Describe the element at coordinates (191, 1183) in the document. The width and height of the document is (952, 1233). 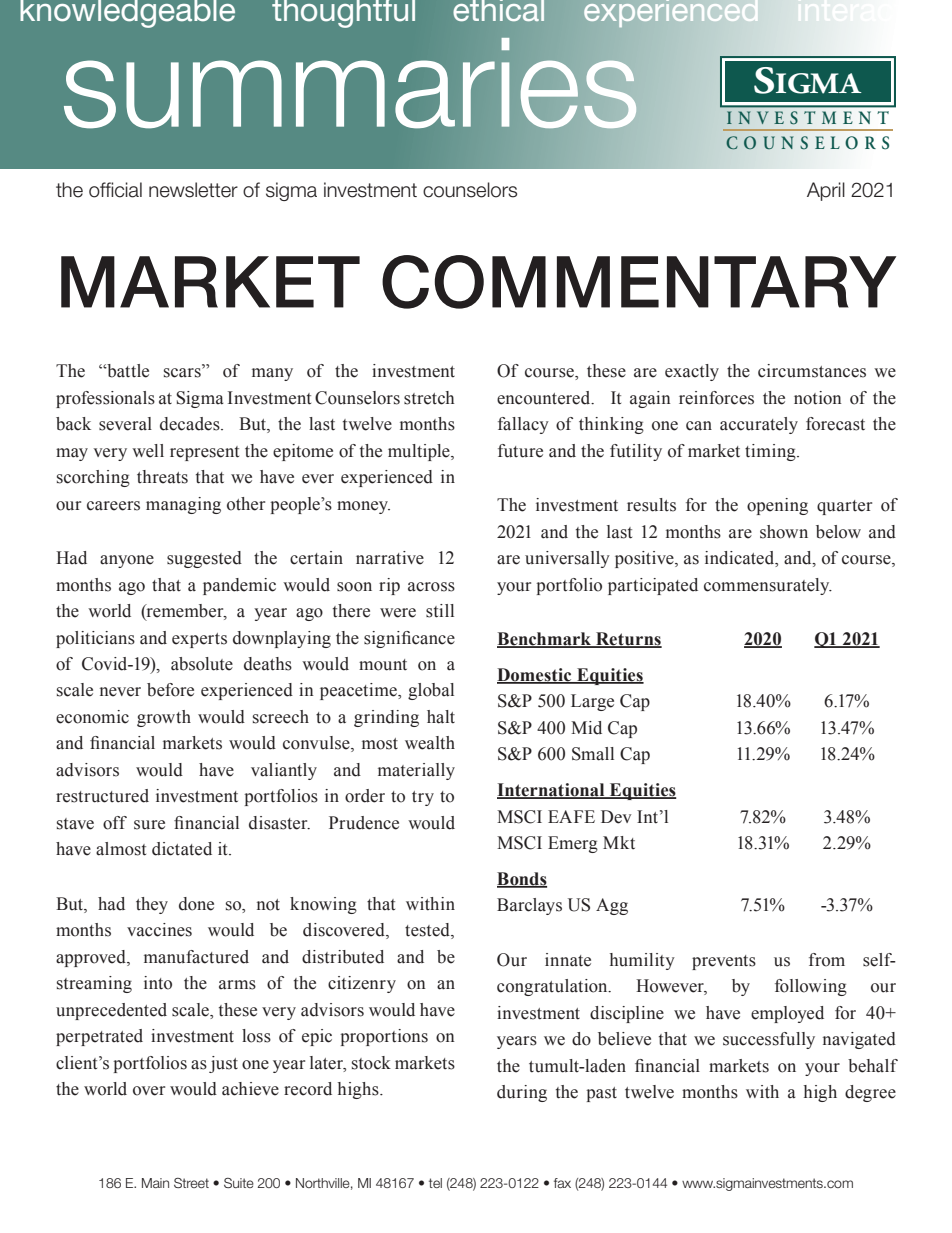
I see `Street` at that location.
